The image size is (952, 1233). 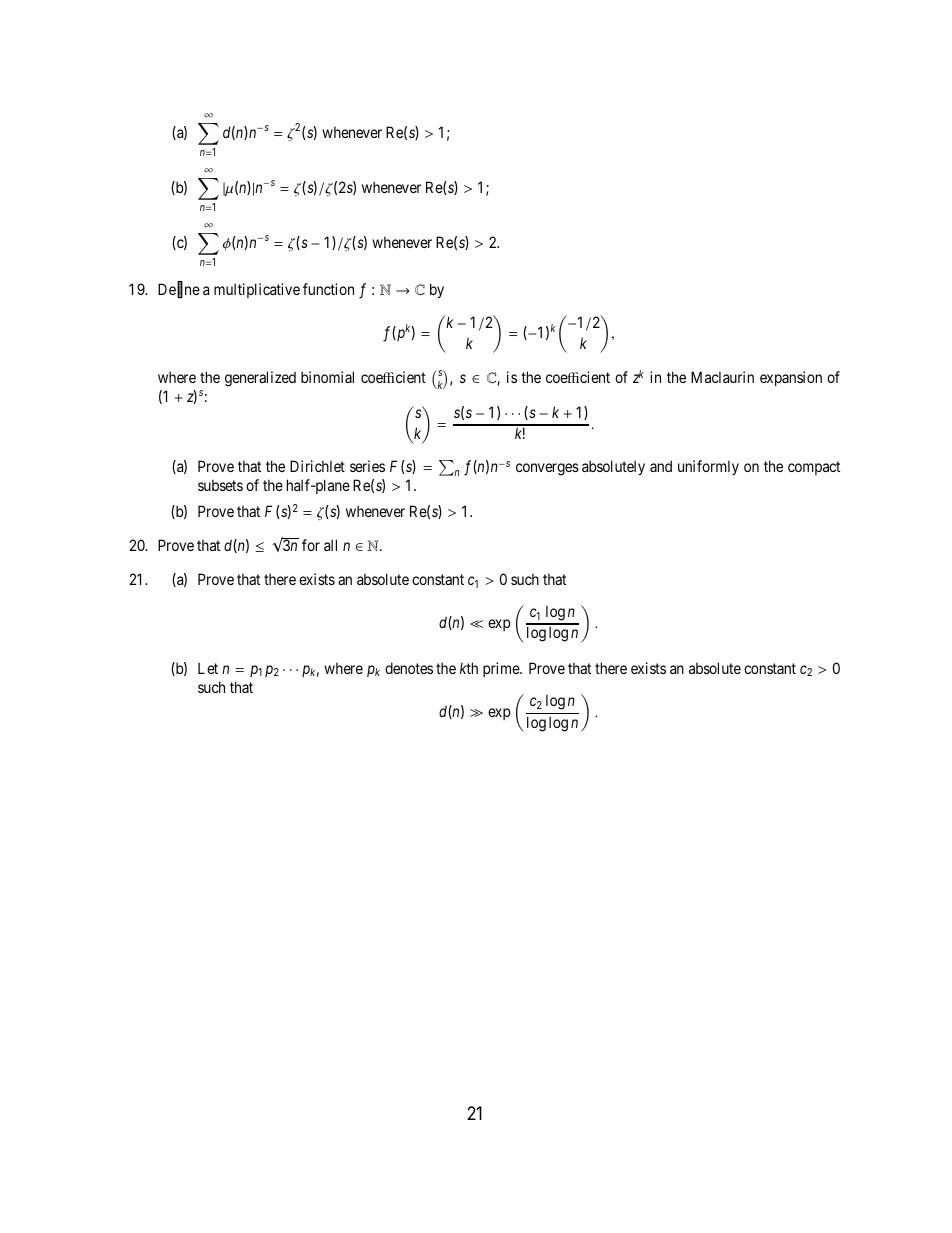 What do you see at coordinates (328, 289) in the page?
I see `function` at bounding box center [328, 289].
